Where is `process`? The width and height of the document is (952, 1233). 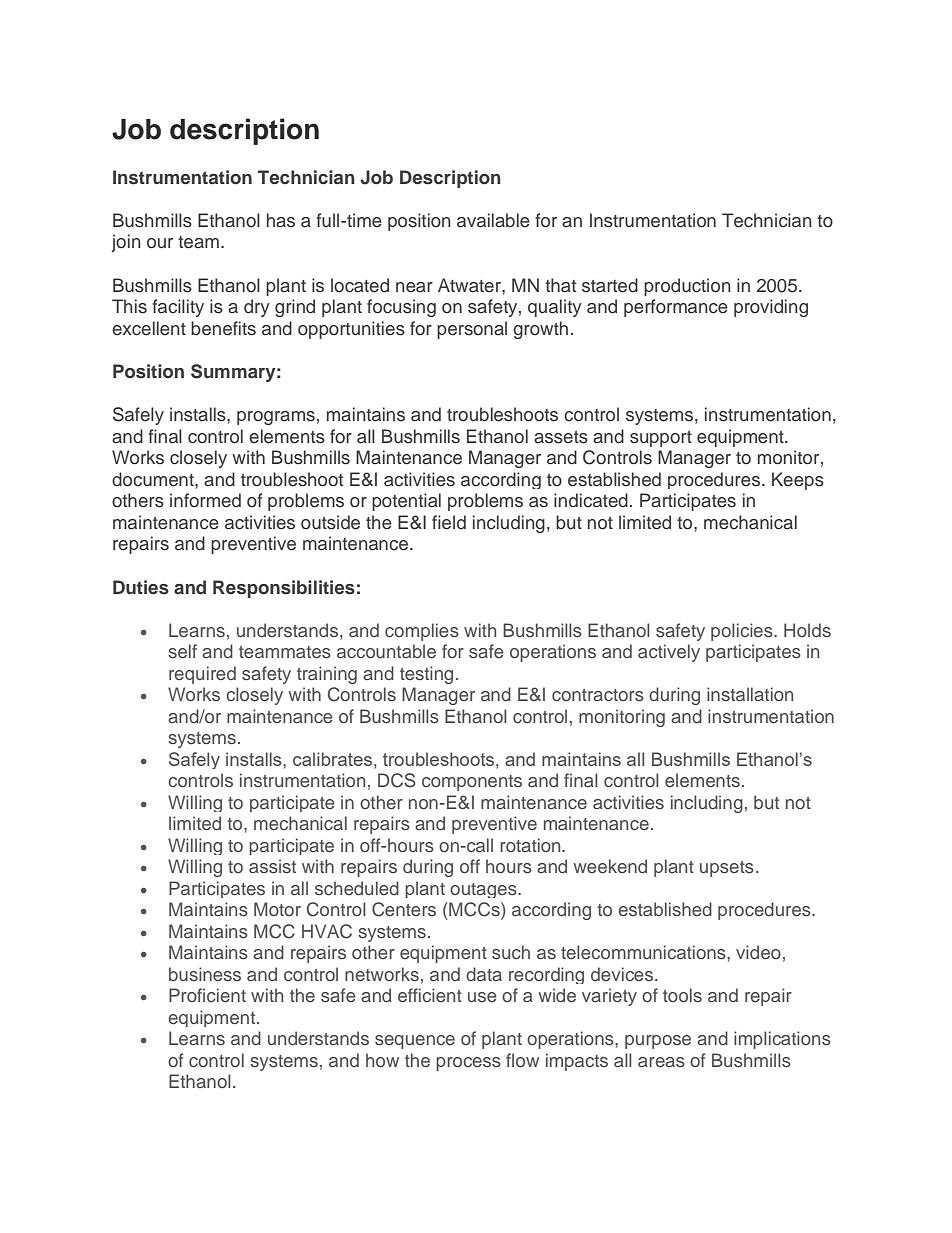
process is located at coordinates (468, 1064).
